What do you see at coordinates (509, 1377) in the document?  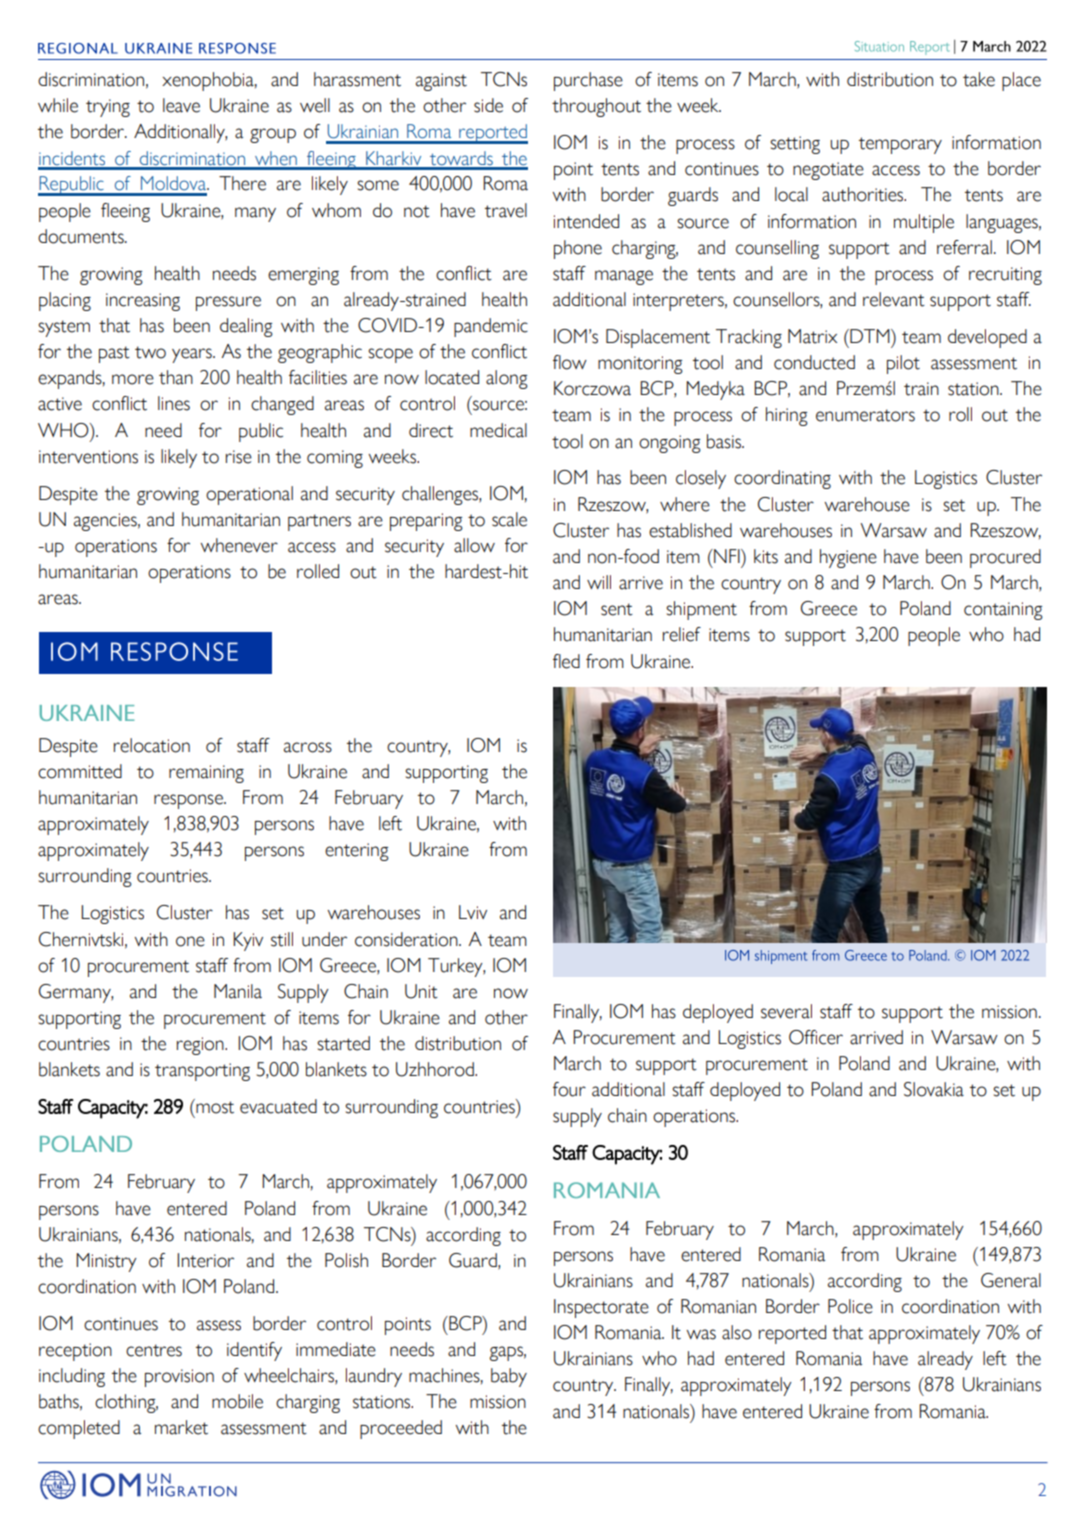 I see `baby` at bounding box center [509, 1377].
